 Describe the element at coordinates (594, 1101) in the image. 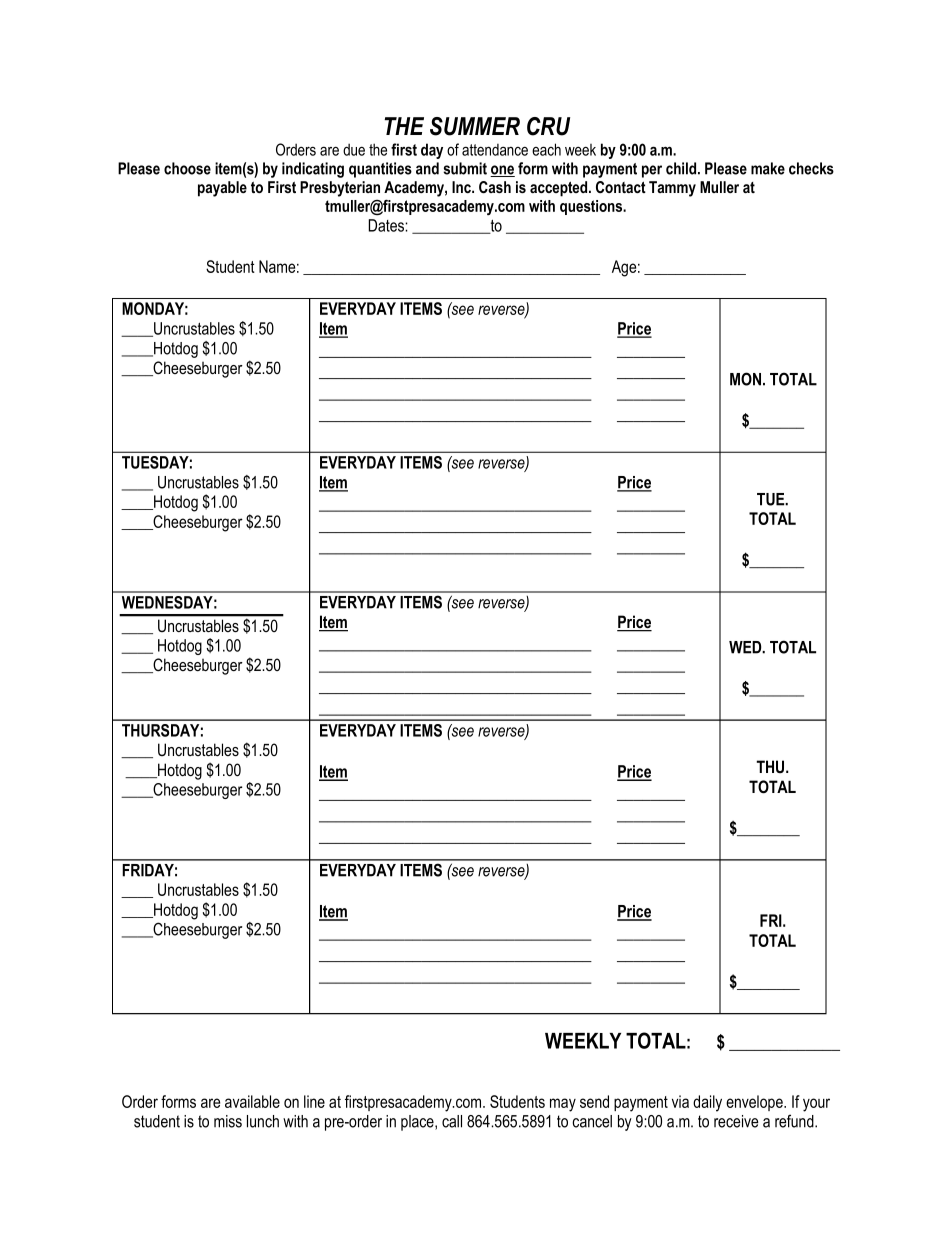

I see `send` at that location.
